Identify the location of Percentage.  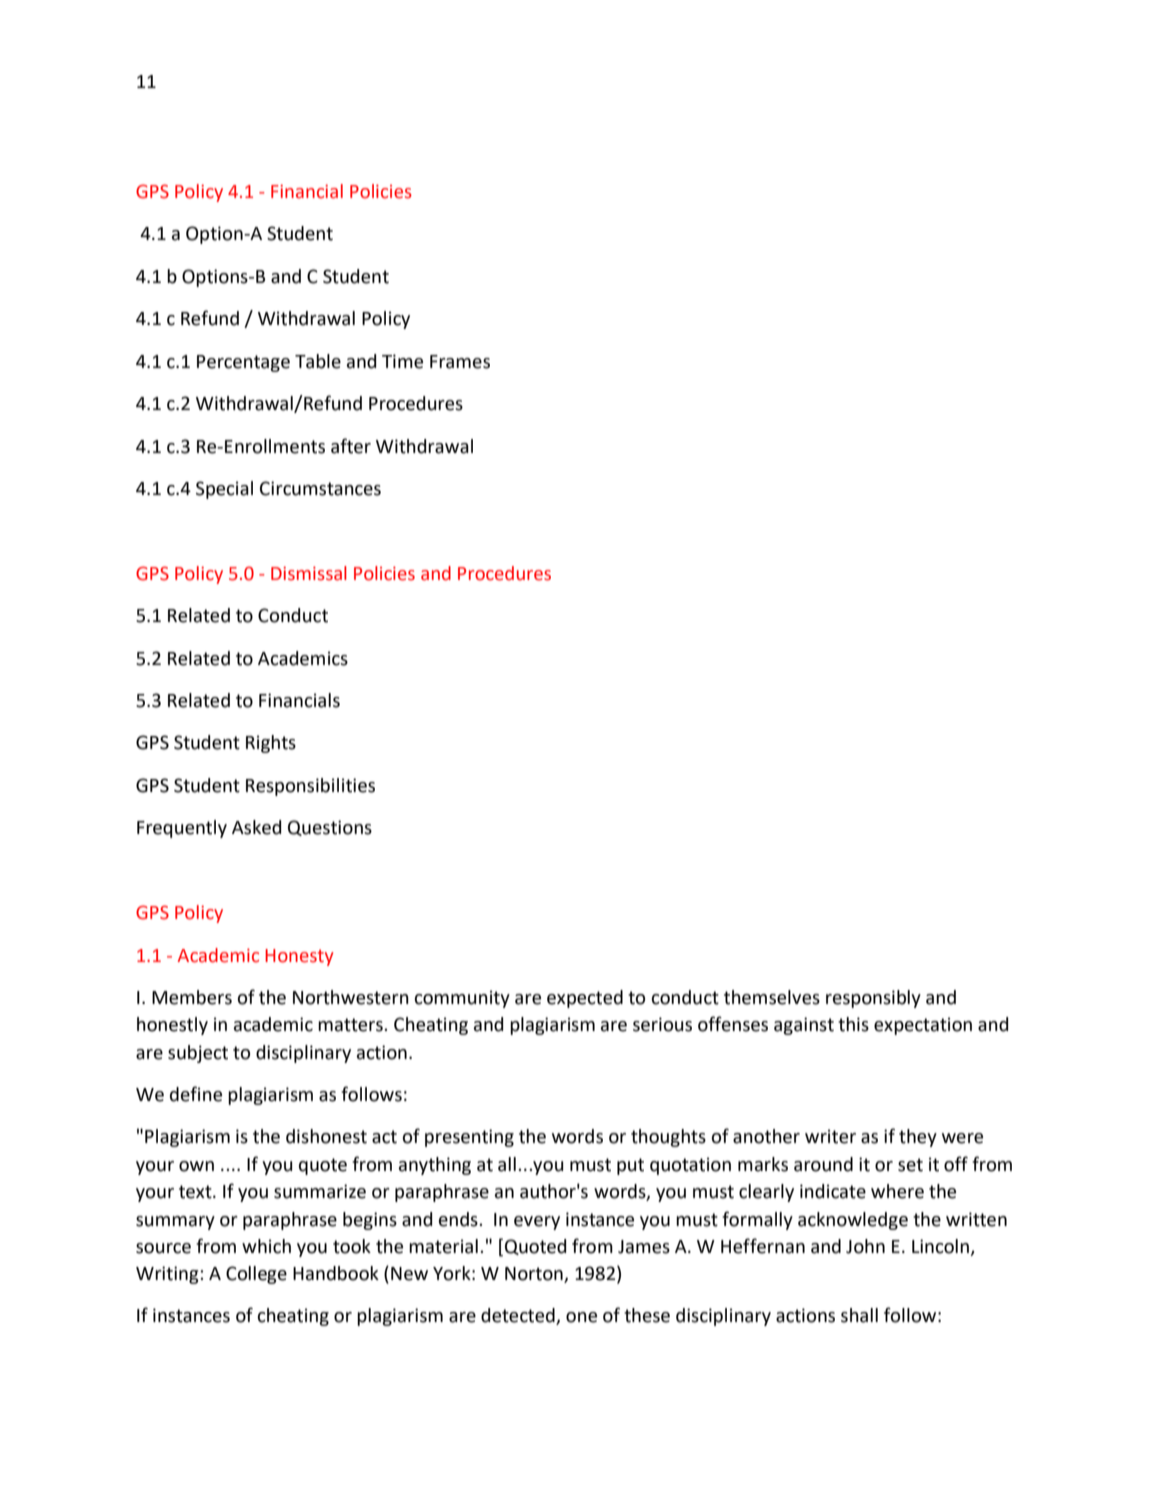
(243, 363).
